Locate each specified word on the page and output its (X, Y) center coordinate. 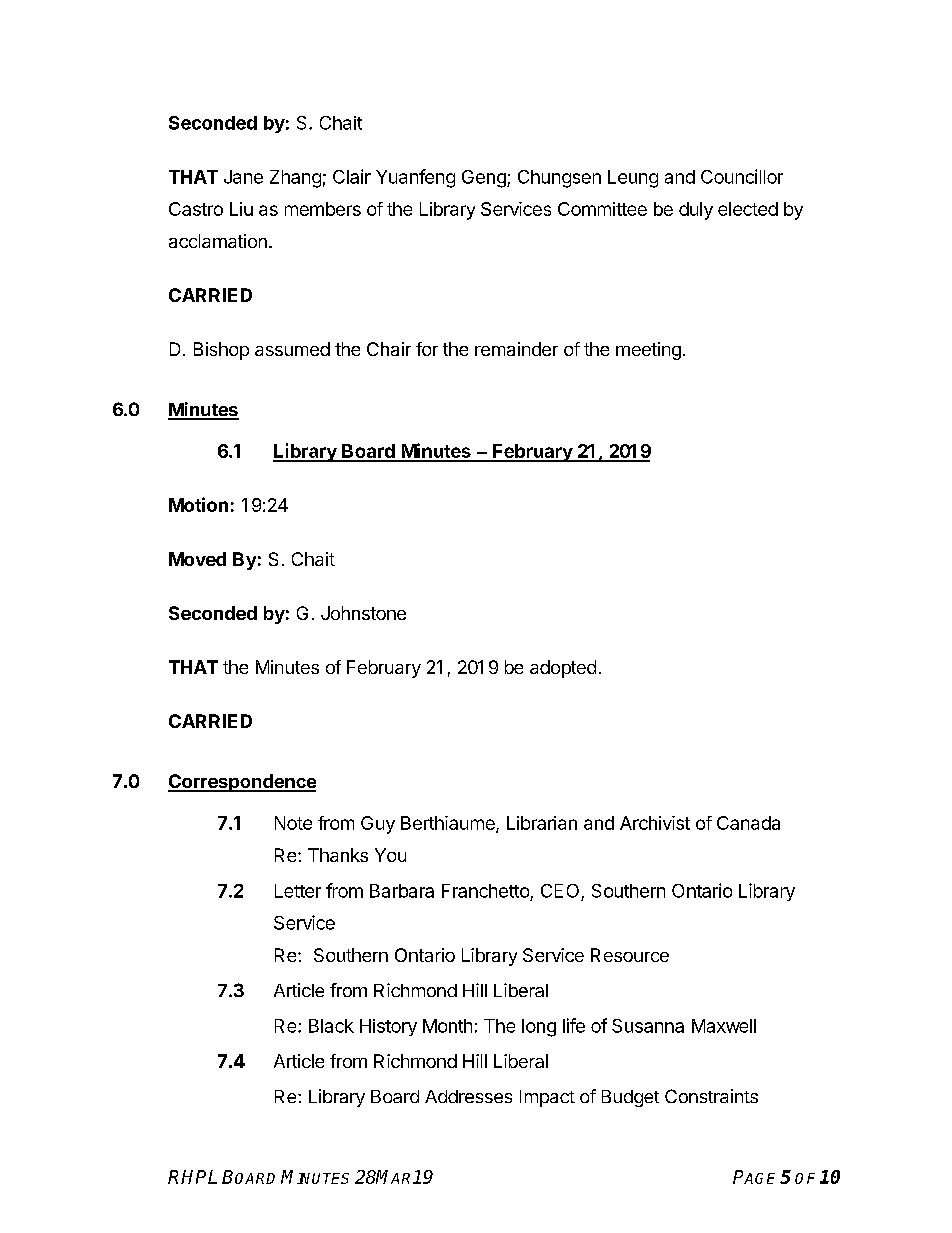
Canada (748, 823)
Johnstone (363, 613)
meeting (648, 351)
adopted (563, 669)
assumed (292, 349)
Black (331, 1026)
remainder (516, 349)
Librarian (542, 823)
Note (293, 823)
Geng (485, 179)
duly (696, 211)
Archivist (655, 823)
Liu (241, 209)
